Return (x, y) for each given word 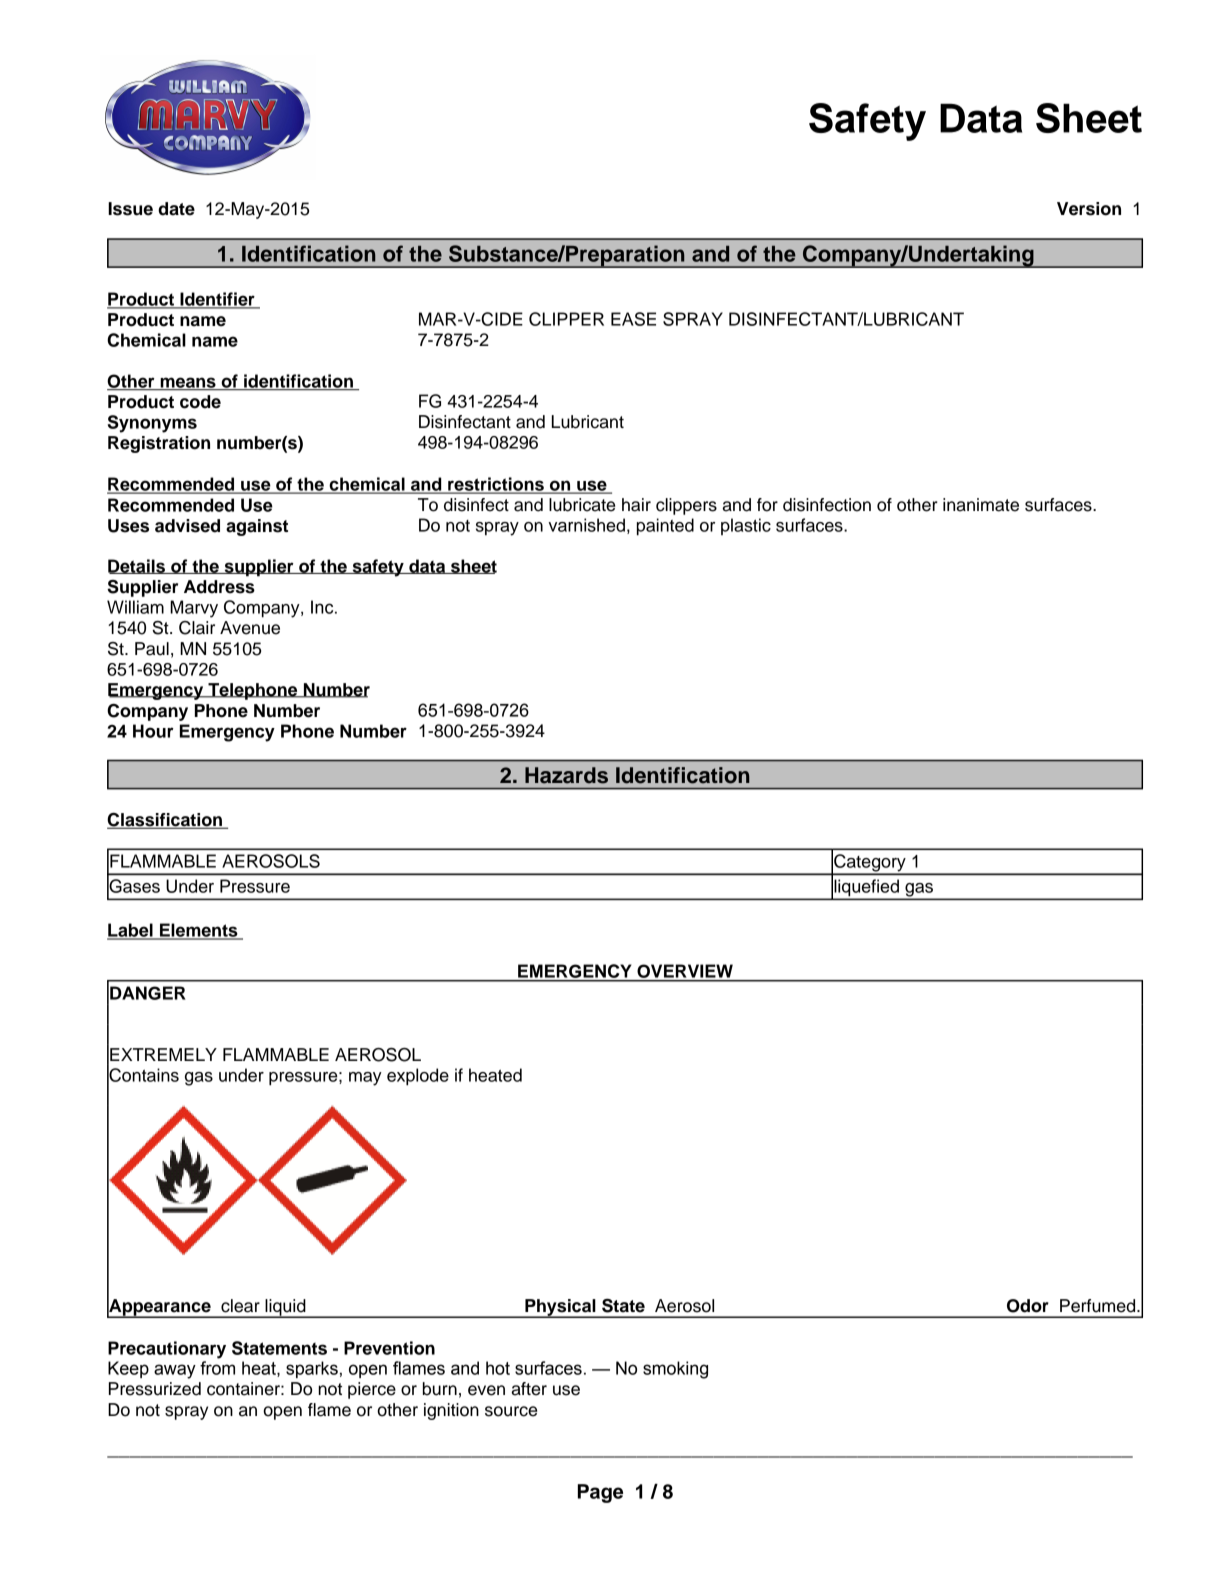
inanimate (981, 505)
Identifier (217, 300)
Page (600, 1493)
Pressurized (155, 1389)
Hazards (566, 775)
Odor (1028, 1306)
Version (1089, 209)
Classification (166, 821)
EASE (633, 319)
